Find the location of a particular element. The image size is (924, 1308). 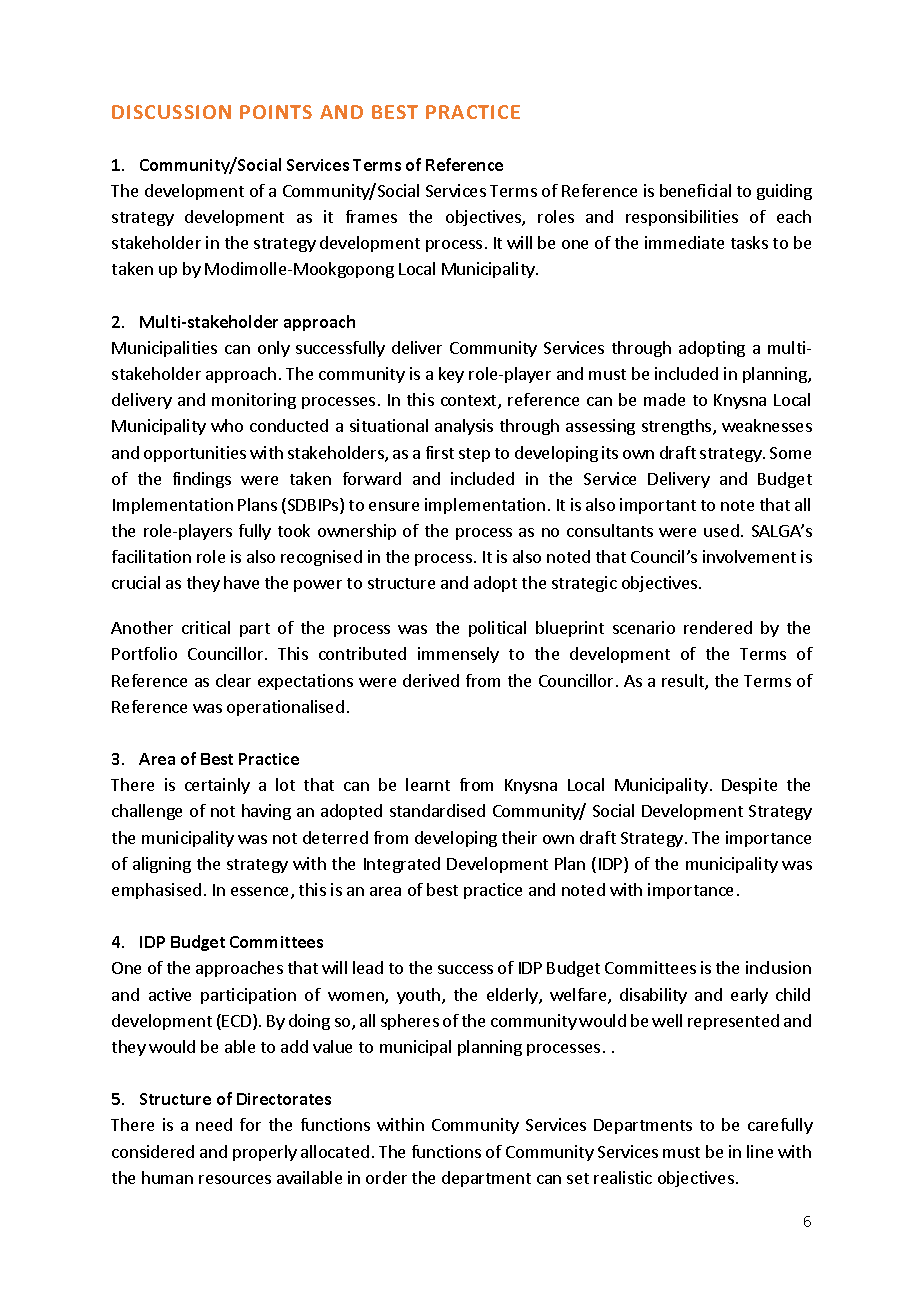

beneficial is located at coordinates (695, 190).
